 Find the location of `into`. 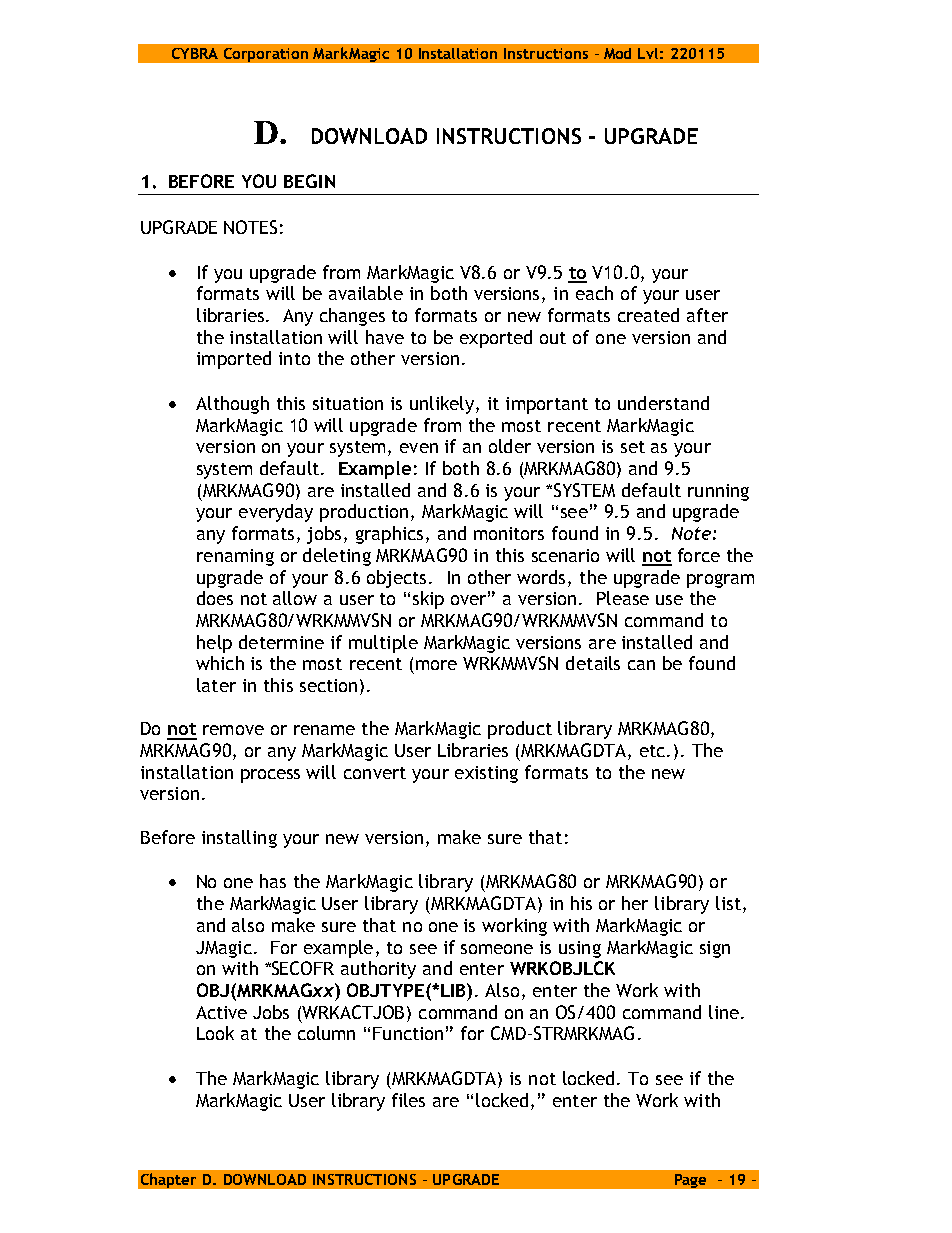

into is located at coordinates (294, 358).
